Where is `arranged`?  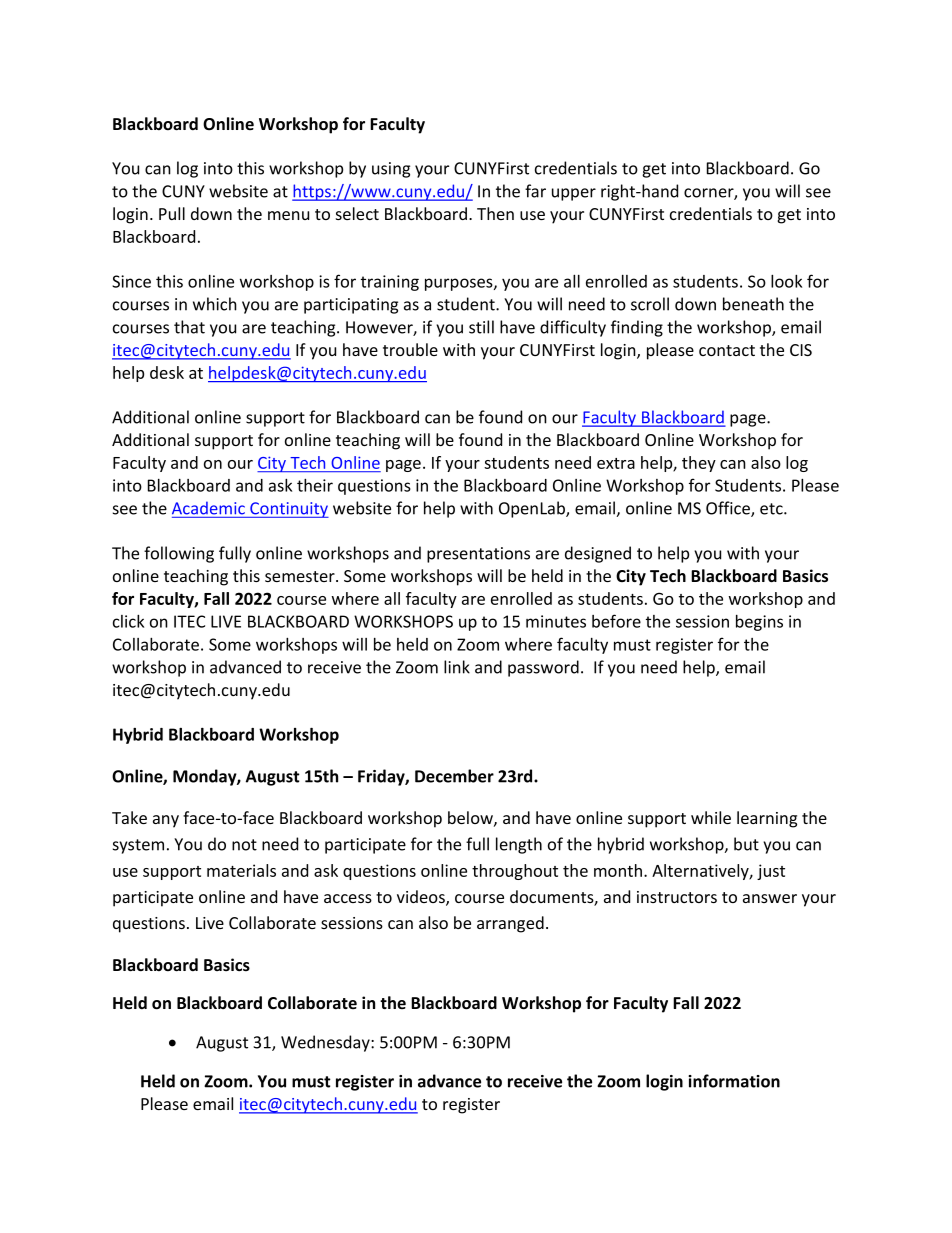
arranged is located at coordinates (510, 924).
